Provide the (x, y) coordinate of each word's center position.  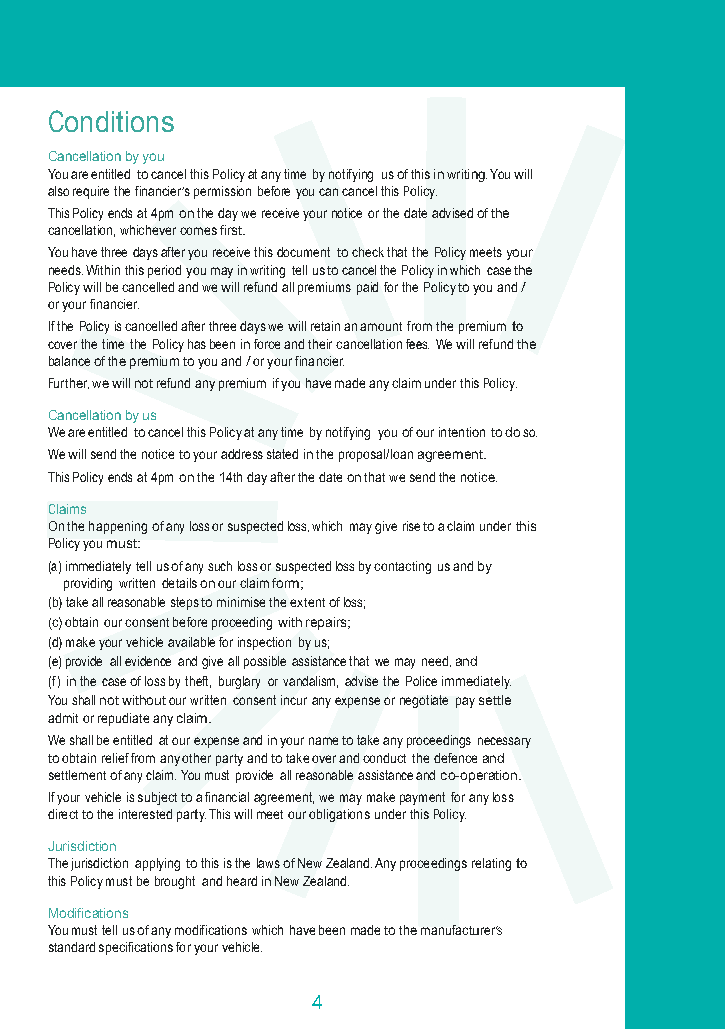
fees (417, 344)
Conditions (111, 121)
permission (222, 192)
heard (242, 881)
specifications (136, 948)
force (267, 344)
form (285, 583)
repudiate (123, 719)
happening (118, 527)
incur (294, 700)
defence (455, 758)
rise (411, 526)
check (368, 252)
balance (69, 361)
